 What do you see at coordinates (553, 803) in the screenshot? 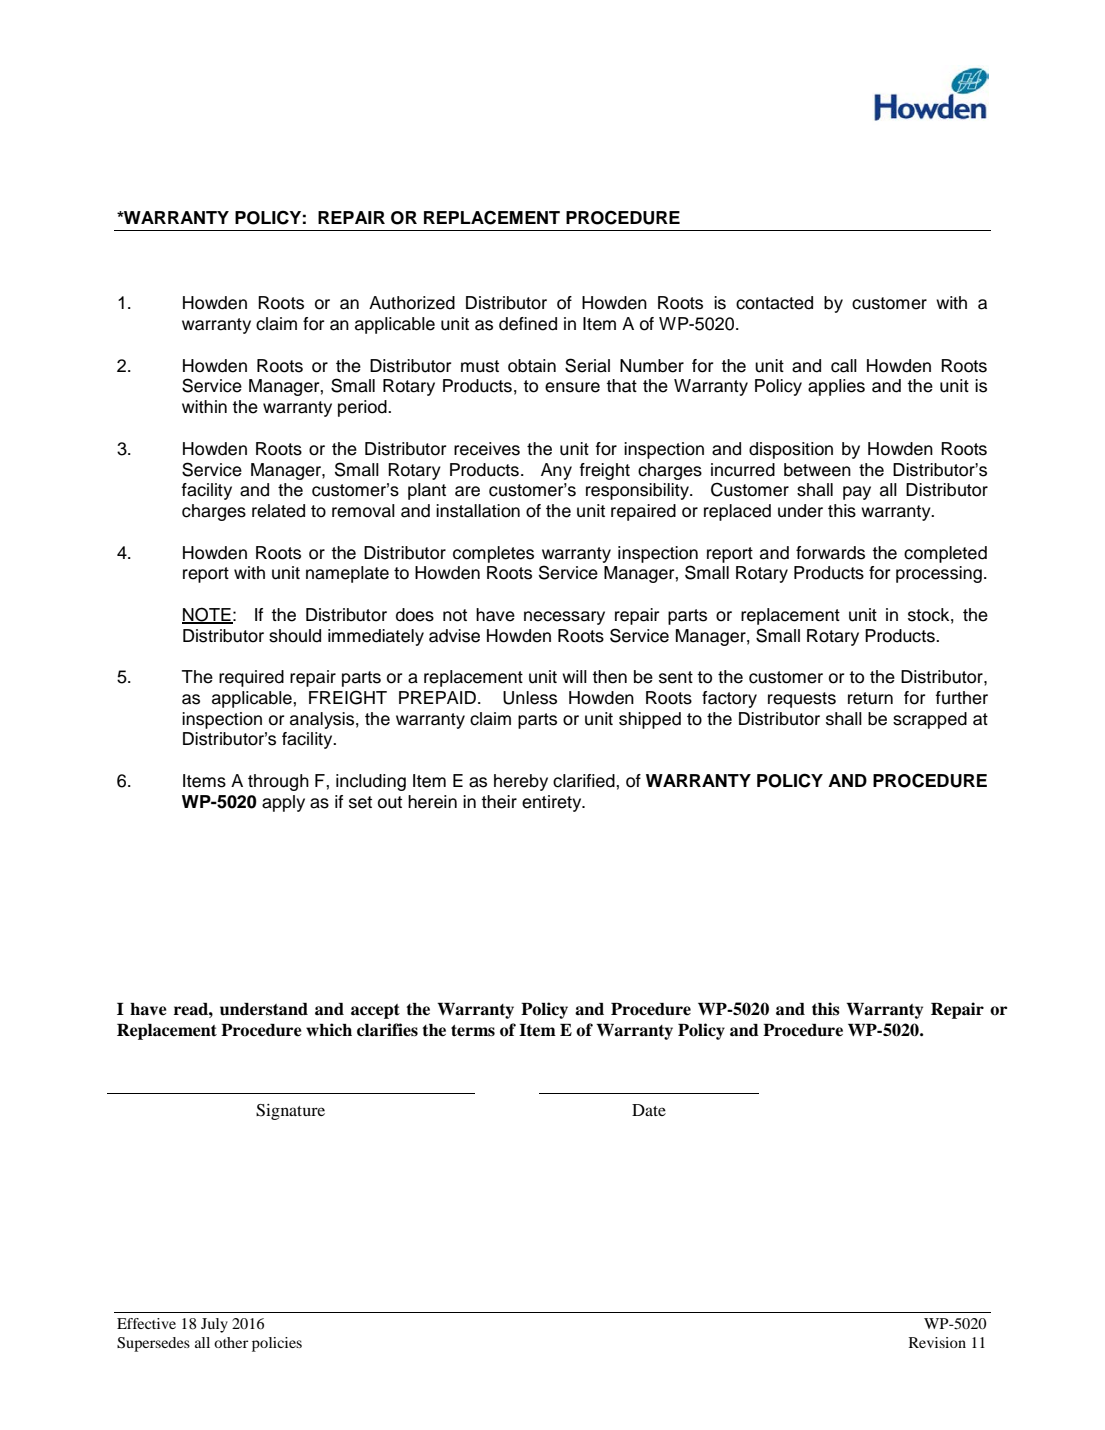
I see `entirety` at bounding box center [553, 803].
